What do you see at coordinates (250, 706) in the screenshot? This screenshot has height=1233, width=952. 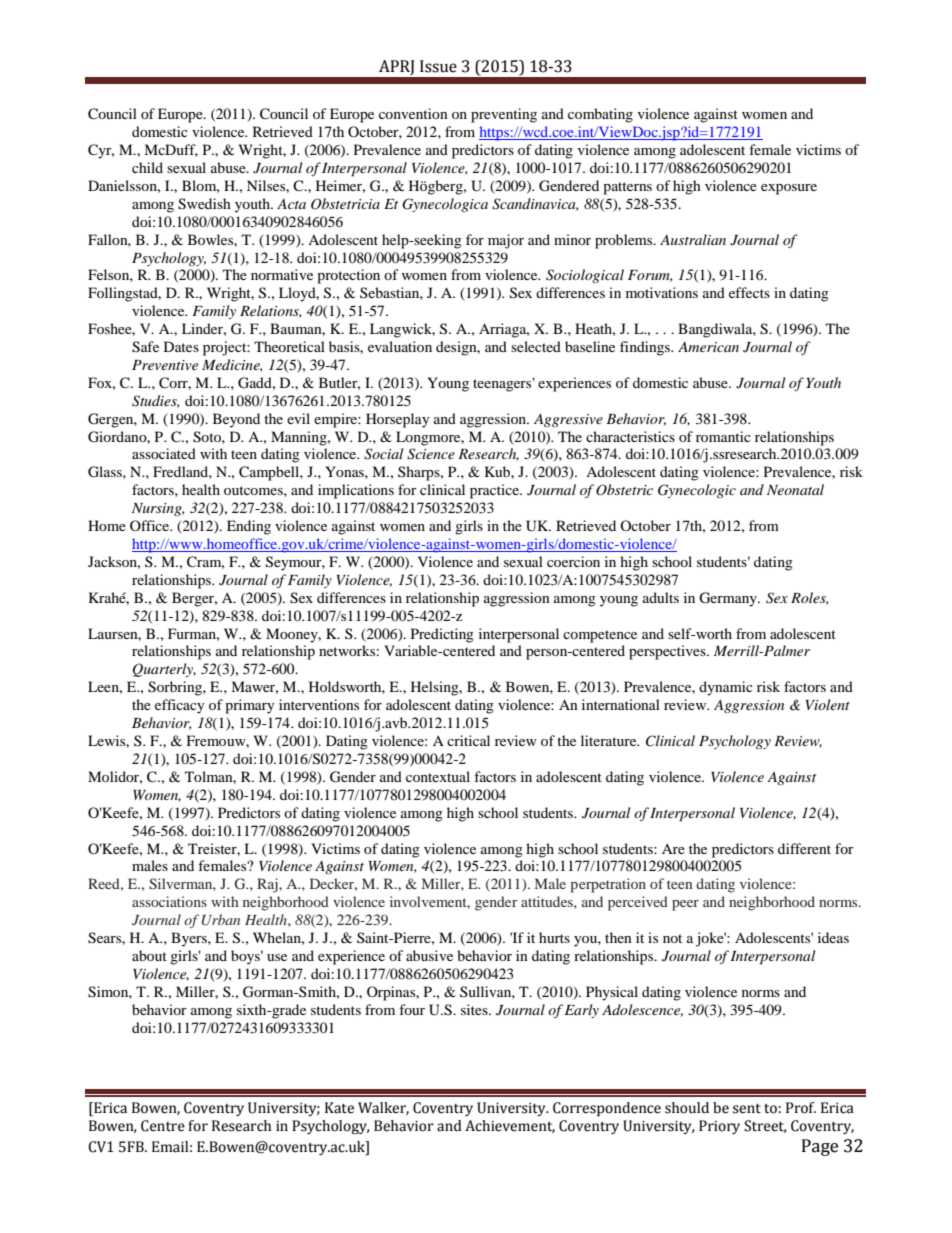 I see `primary` at bounding box center [250, 706].
